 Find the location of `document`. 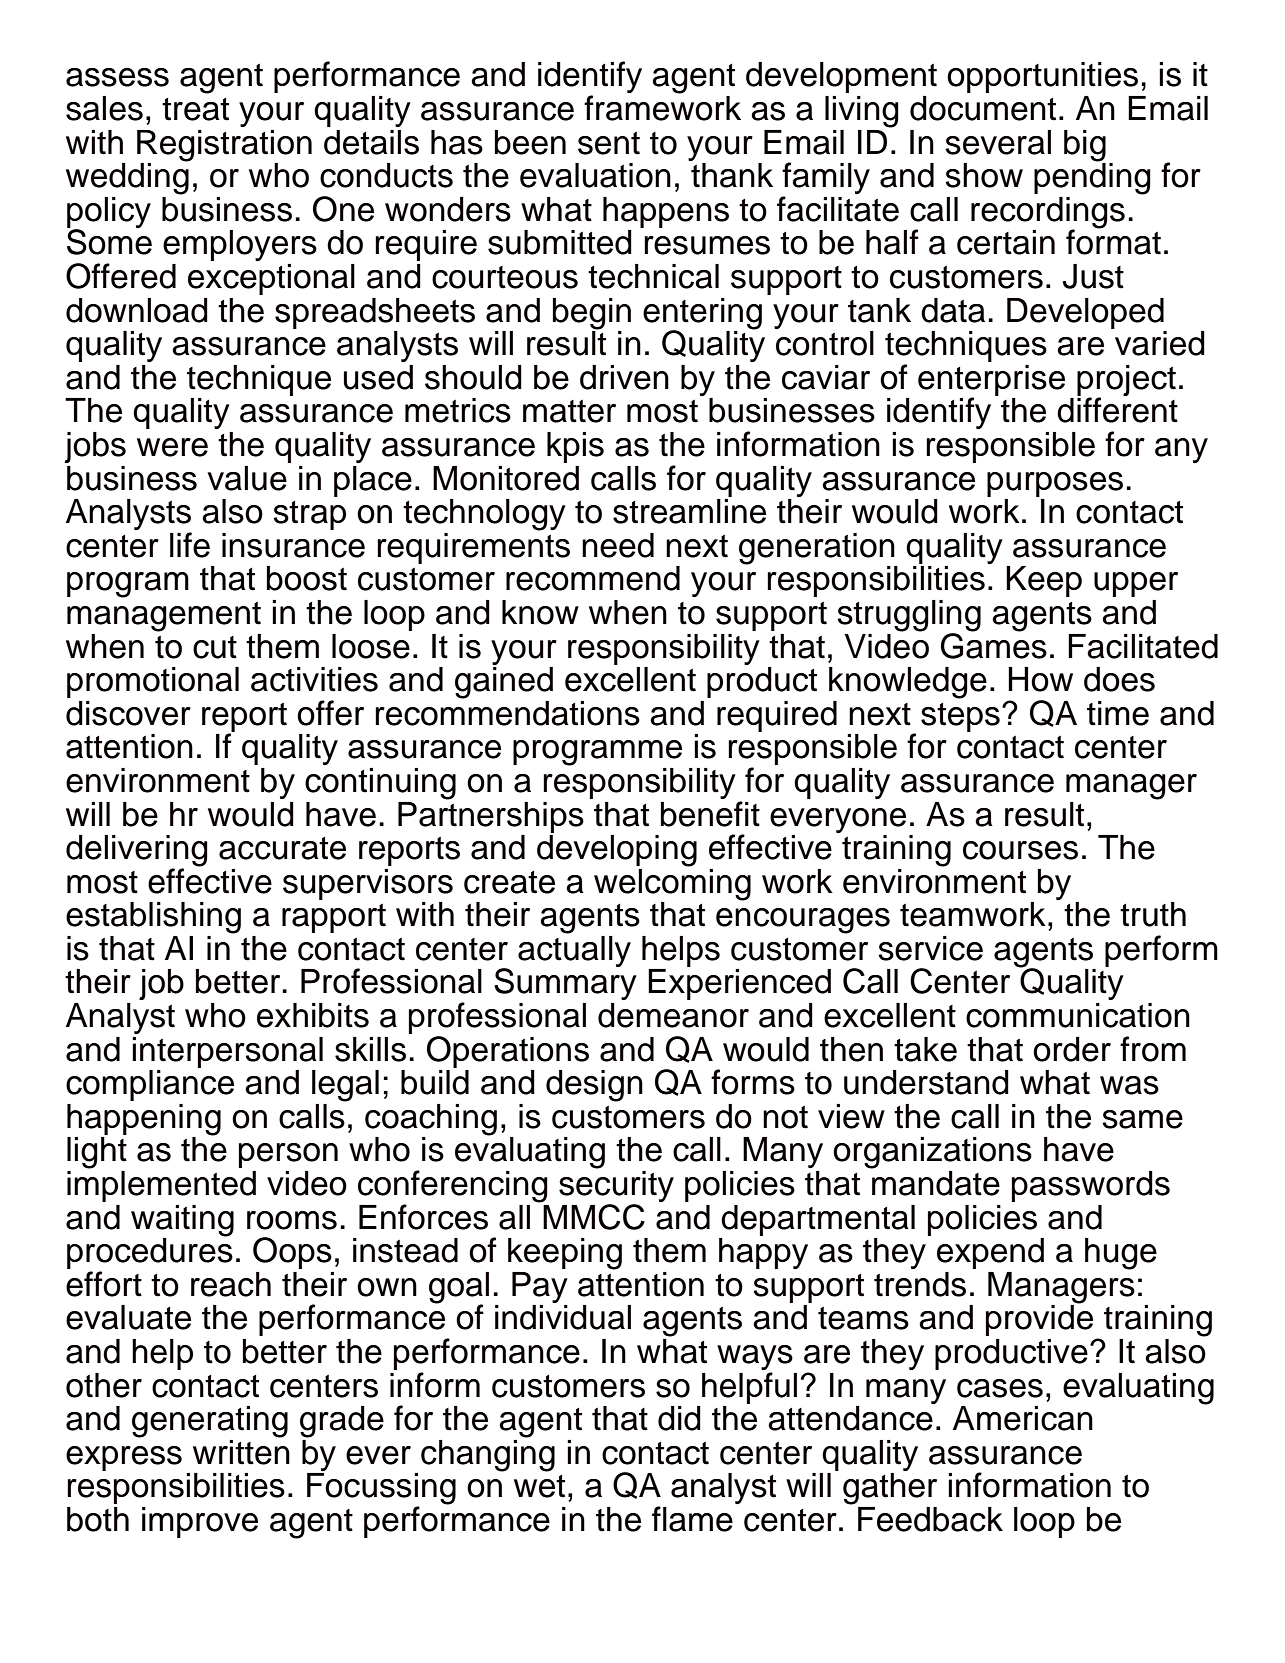

document is located at coordinates (983, 108).
